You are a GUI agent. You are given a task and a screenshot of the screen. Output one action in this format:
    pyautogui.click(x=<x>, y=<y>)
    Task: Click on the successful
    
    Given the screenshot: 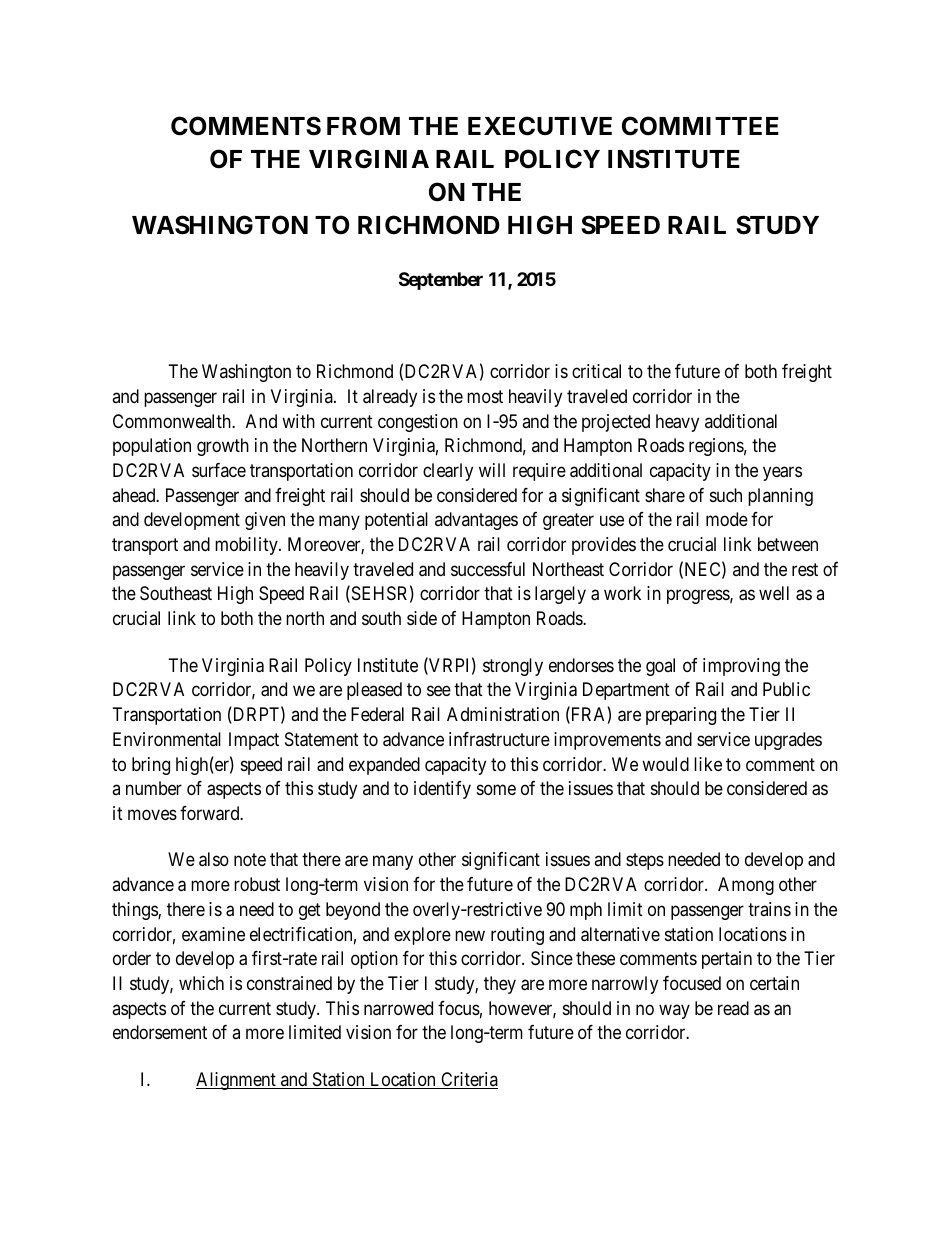 What is the action you would take?
    pyautogui.click(x=488, y=569)
